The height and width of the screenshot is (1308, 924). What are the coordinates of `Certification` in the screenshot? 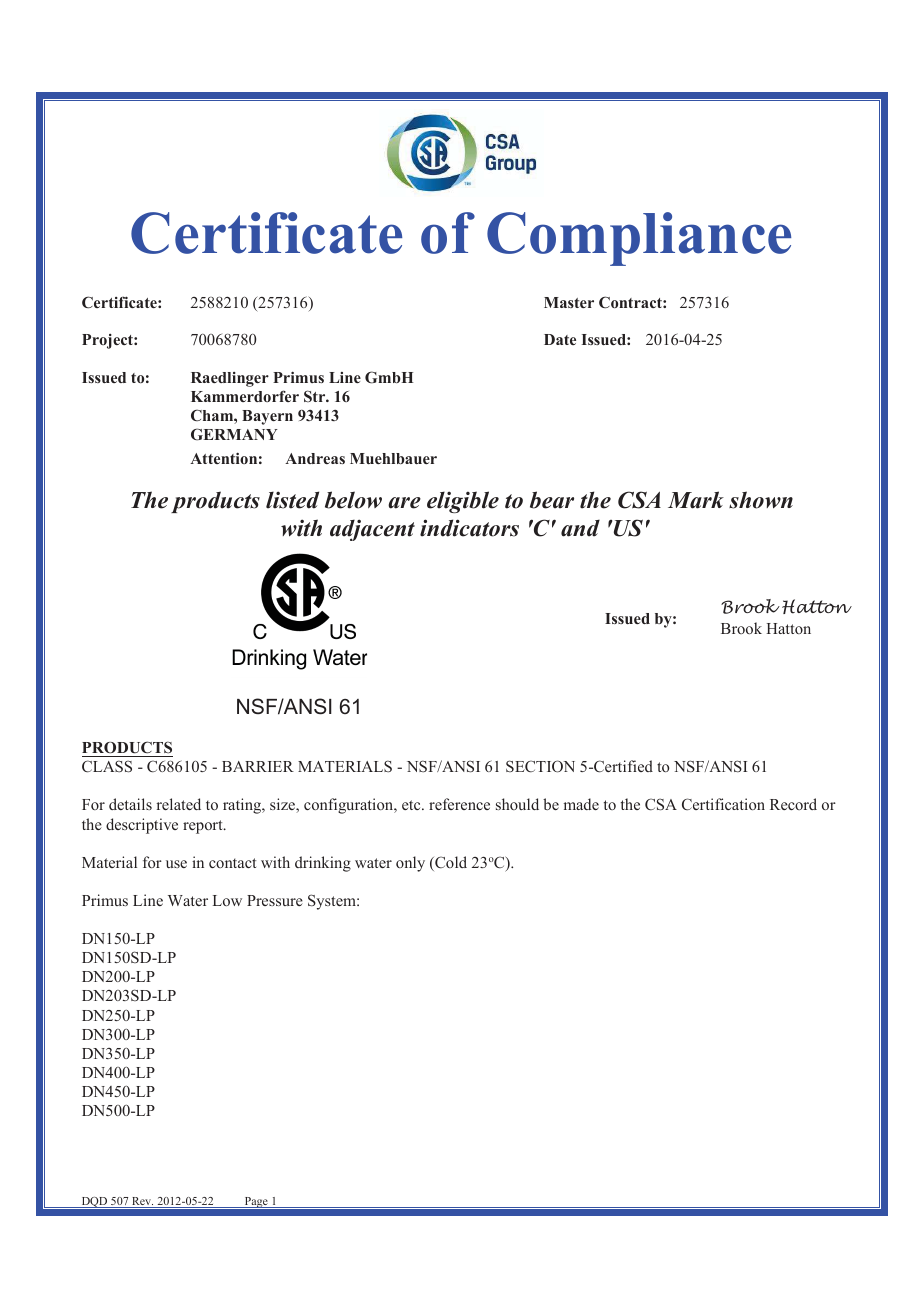 It's located at (723, 804).
